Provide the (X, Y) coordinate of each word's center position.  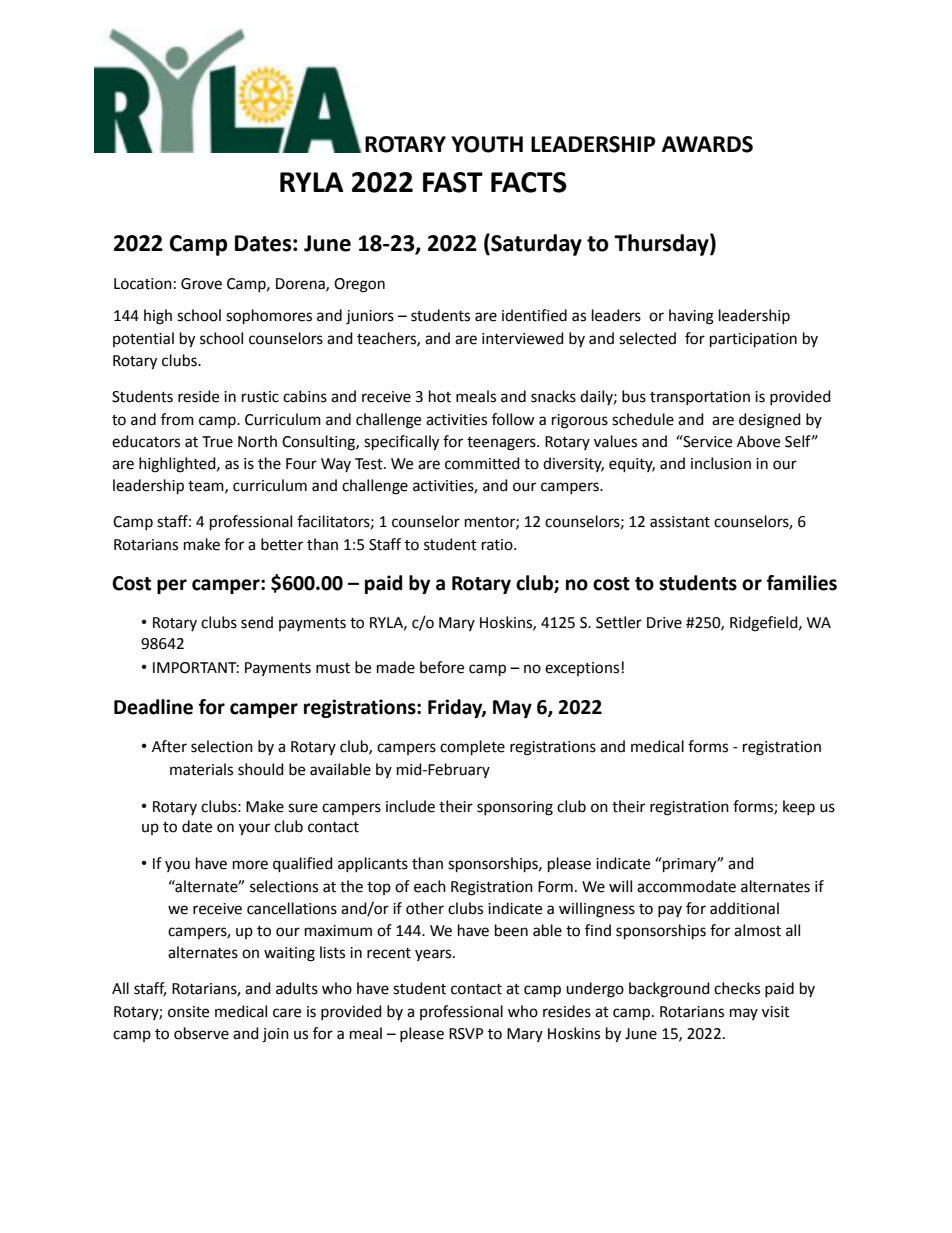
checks (737, 988)
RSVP (466, 1034)
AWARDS (707, 144)
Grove (201, 284)
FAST (453, 182)
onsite (188, 1012)
